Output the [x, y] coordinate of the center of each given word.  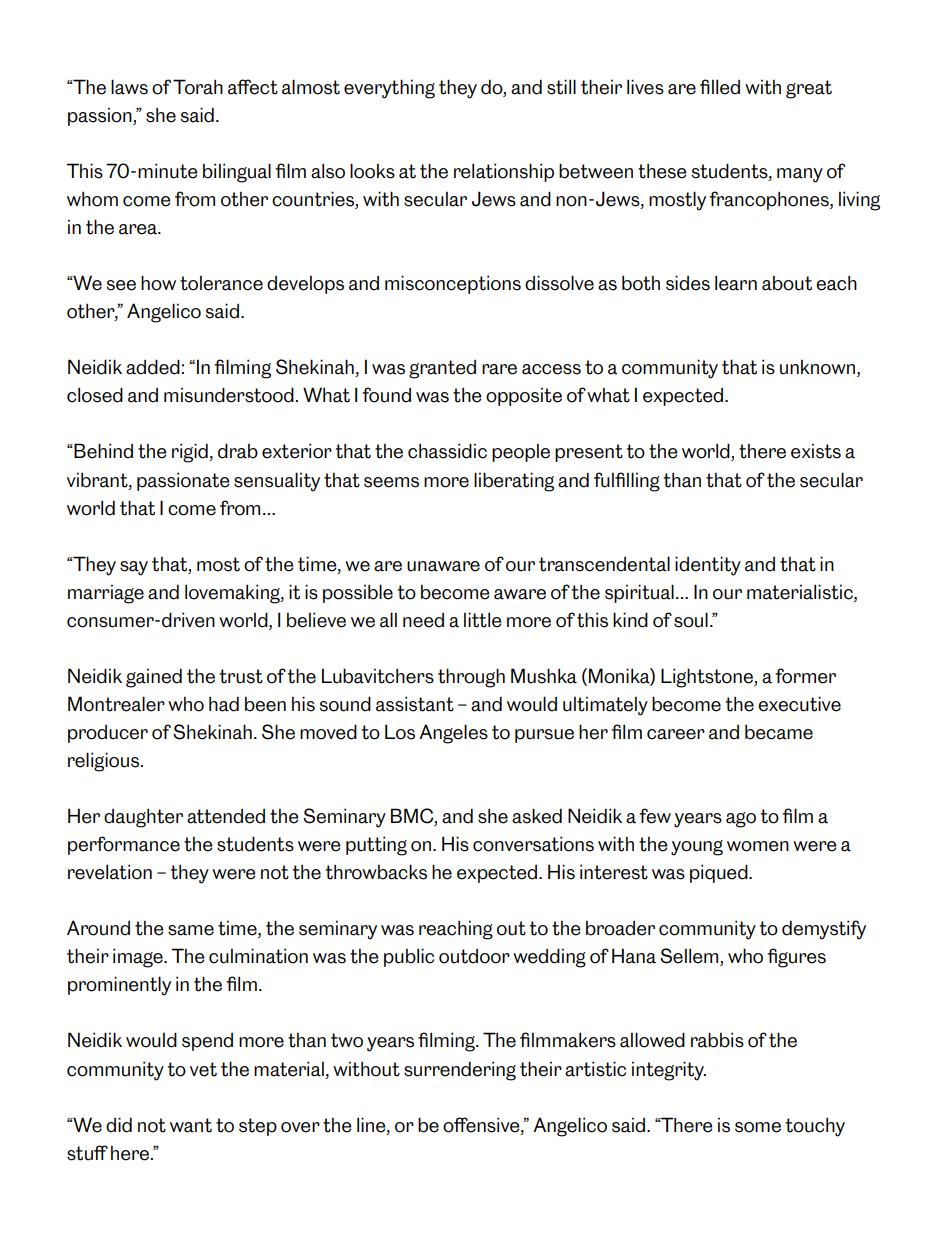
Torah [198, 87]
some [758, 1127]
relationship [504, 172]
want [191, 1125]
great [809, 89]
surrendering [460, 1071]
